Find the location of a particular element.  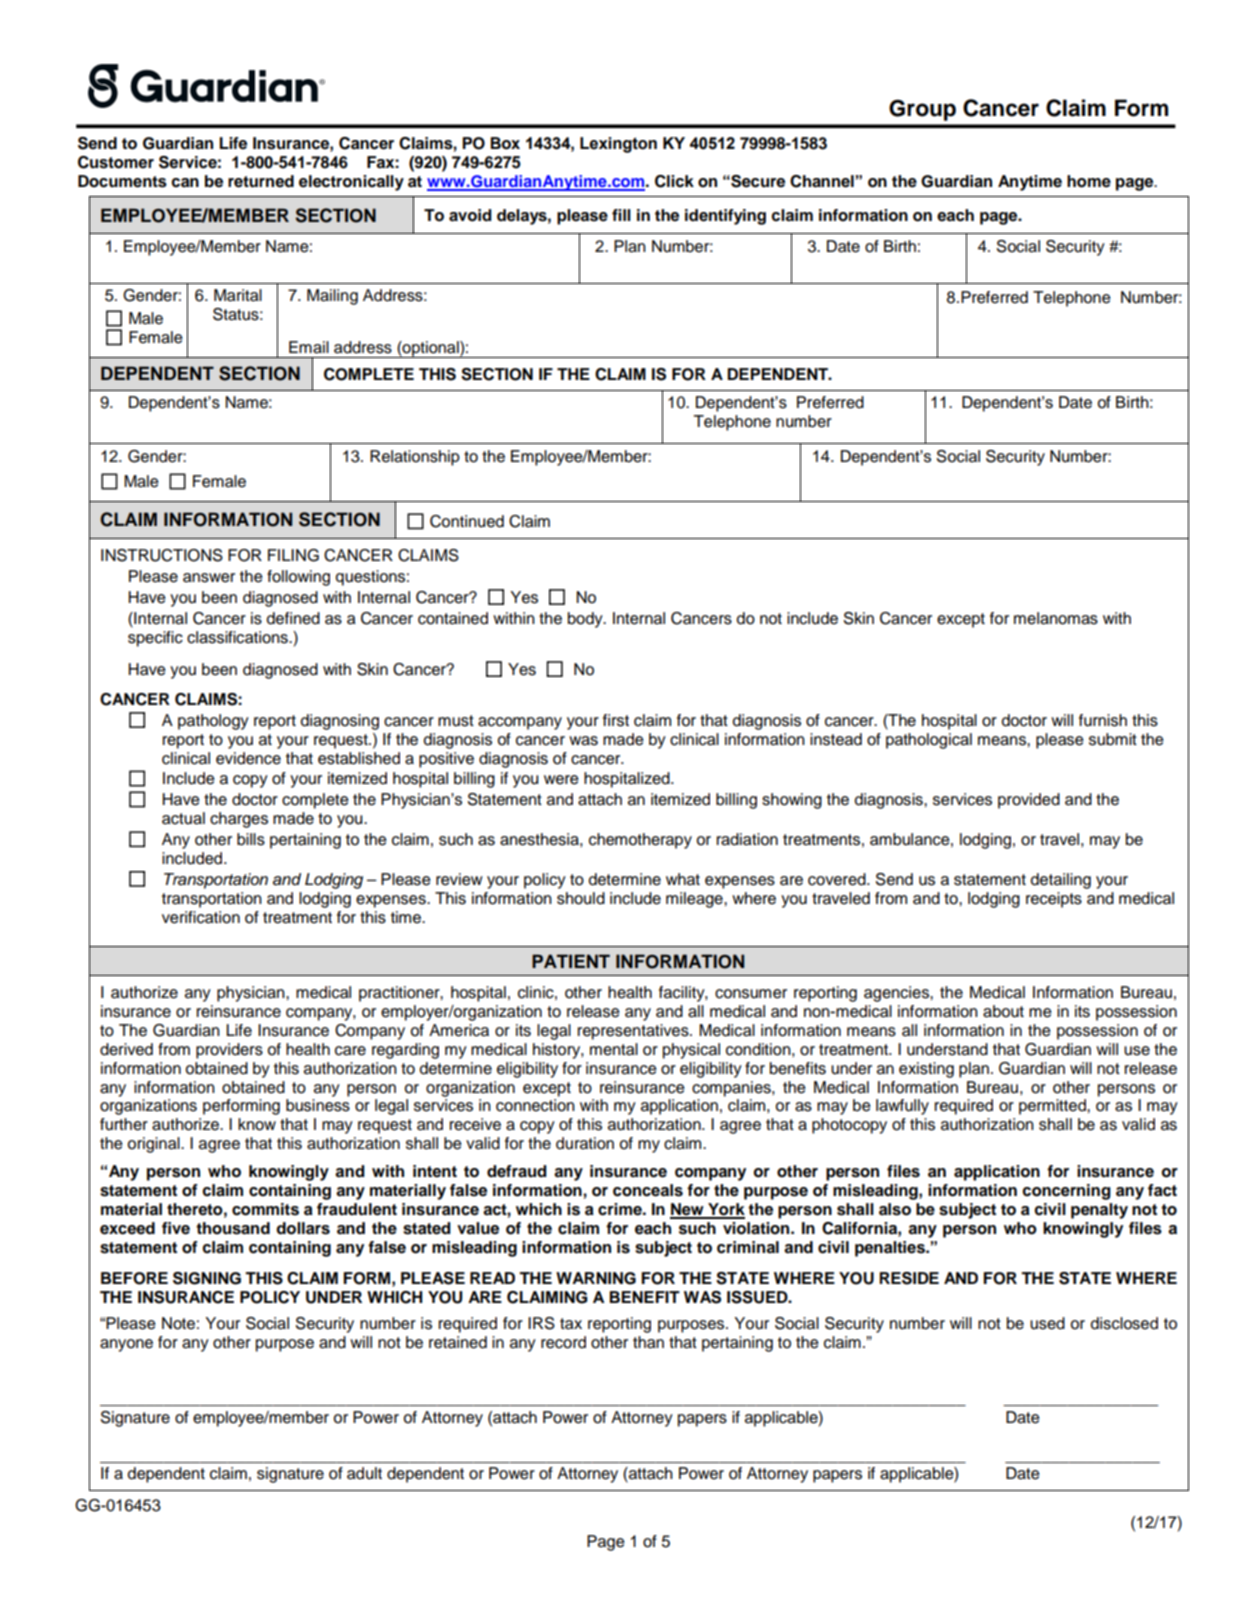

used is located at coordinates (1047, 1323).
